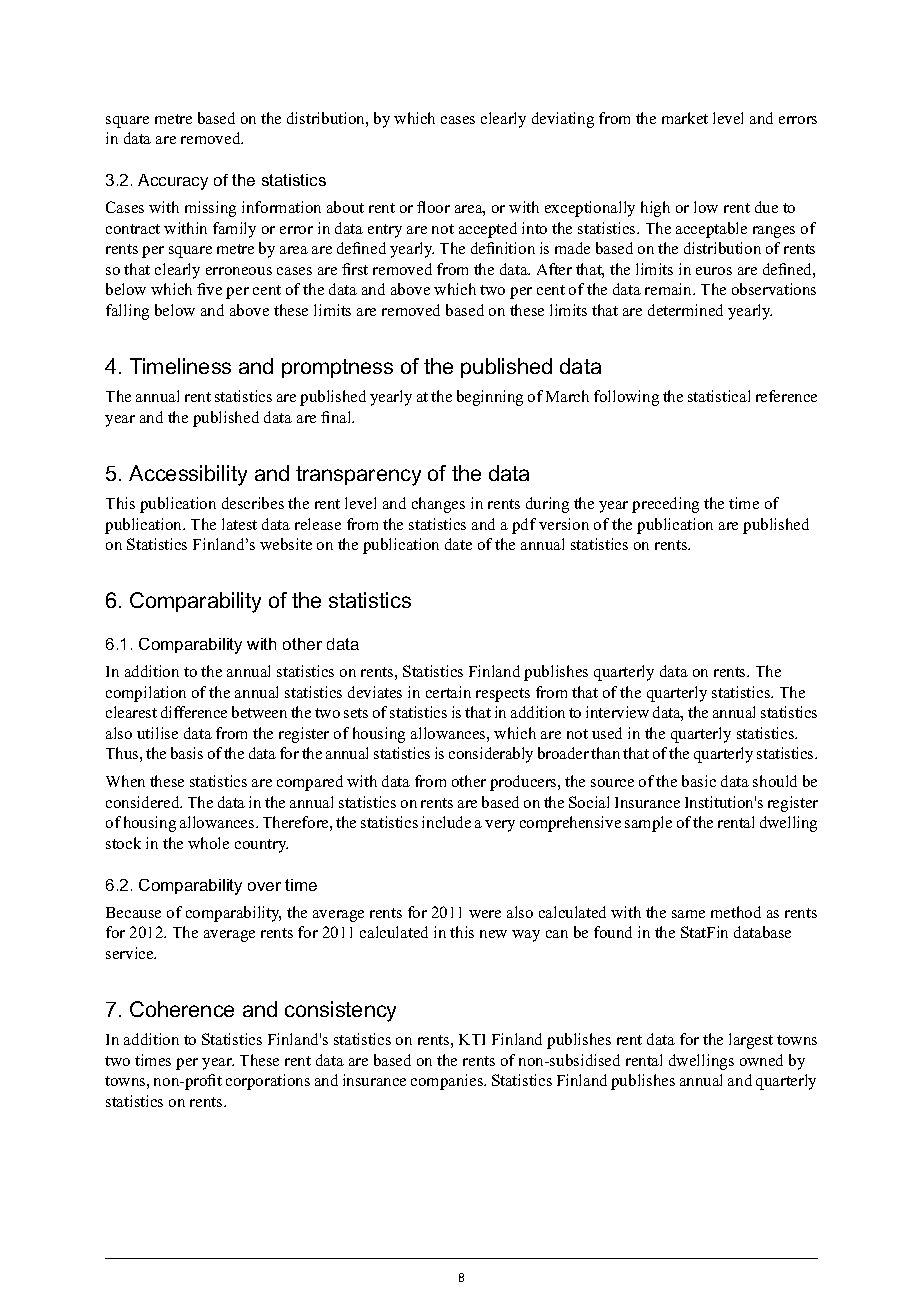 This screenshot has width=924, height=1308. I want to click on determined, so click(685, 310).
